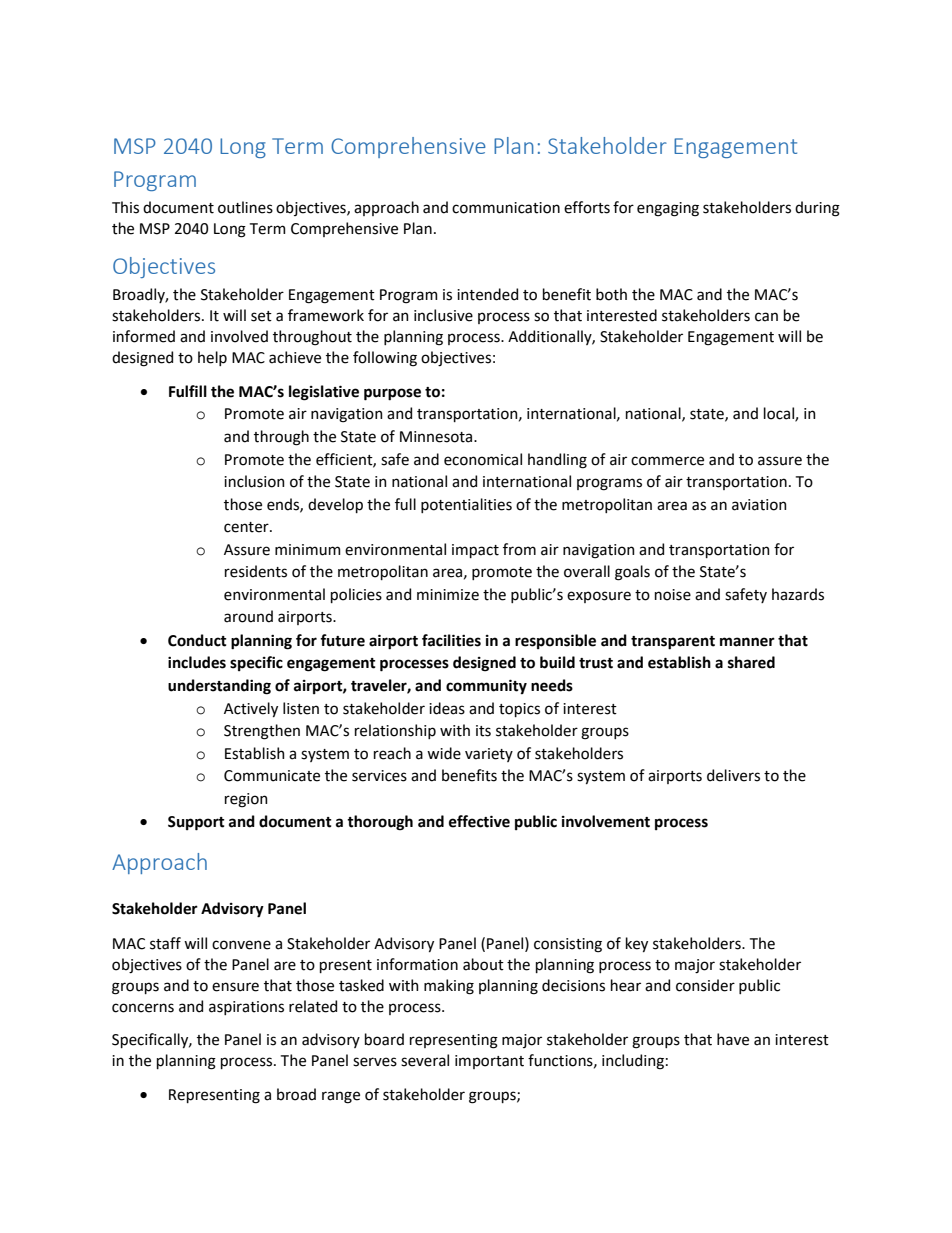 The width and height of the screenshot is (952, 1233). Describe the element at coordinates (668, 209) in the screenshot. I see `engaging` at that location.
